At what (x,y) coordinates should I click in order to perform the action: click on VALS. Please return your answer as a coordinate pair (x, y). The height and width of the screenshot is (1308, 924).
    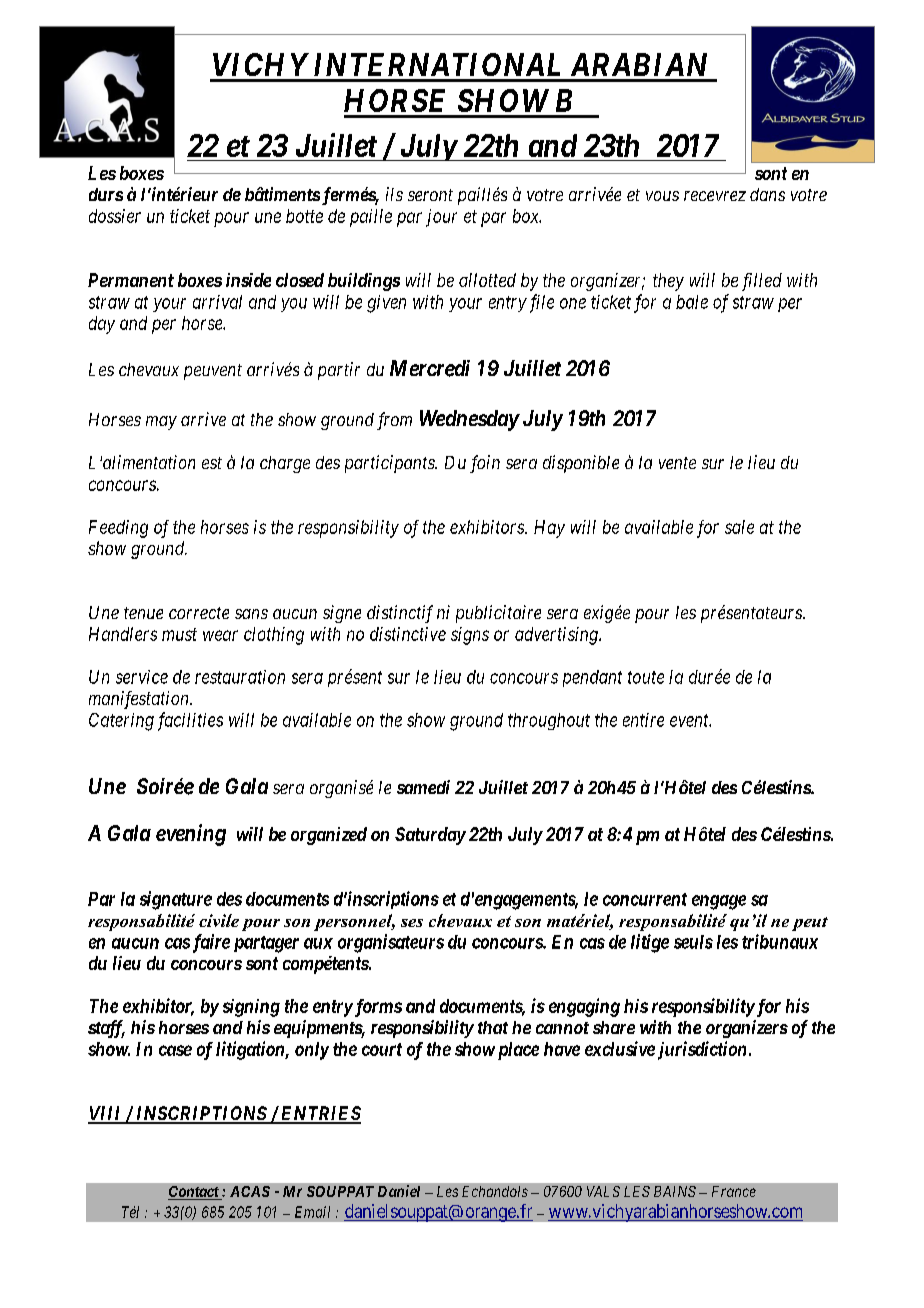
    Looking at the image, I should click on (603, 1191).
